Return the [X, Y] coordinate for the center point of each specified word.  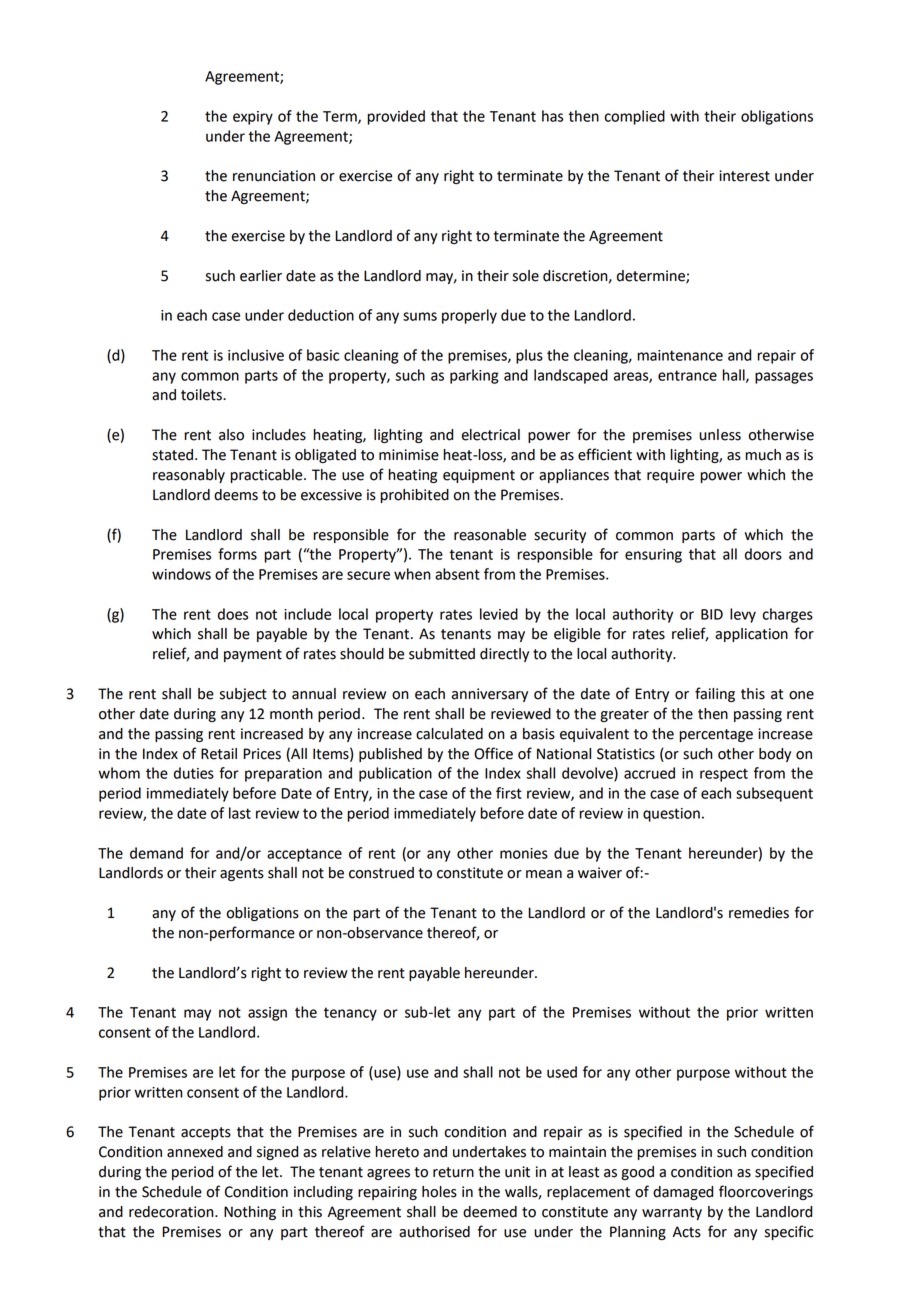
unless [720, 435]
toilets [202, 395]
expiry [253, 118]
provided [396, 117]
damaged [683, 1193]
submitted [442, 654]
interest [744, 176]
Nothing [250, 1213]
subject [243, 695]
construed [381, 873]
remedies [759, 913]
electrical [491, 435]
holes [439, 1192]
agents [242, 874]
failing [715, 694]
